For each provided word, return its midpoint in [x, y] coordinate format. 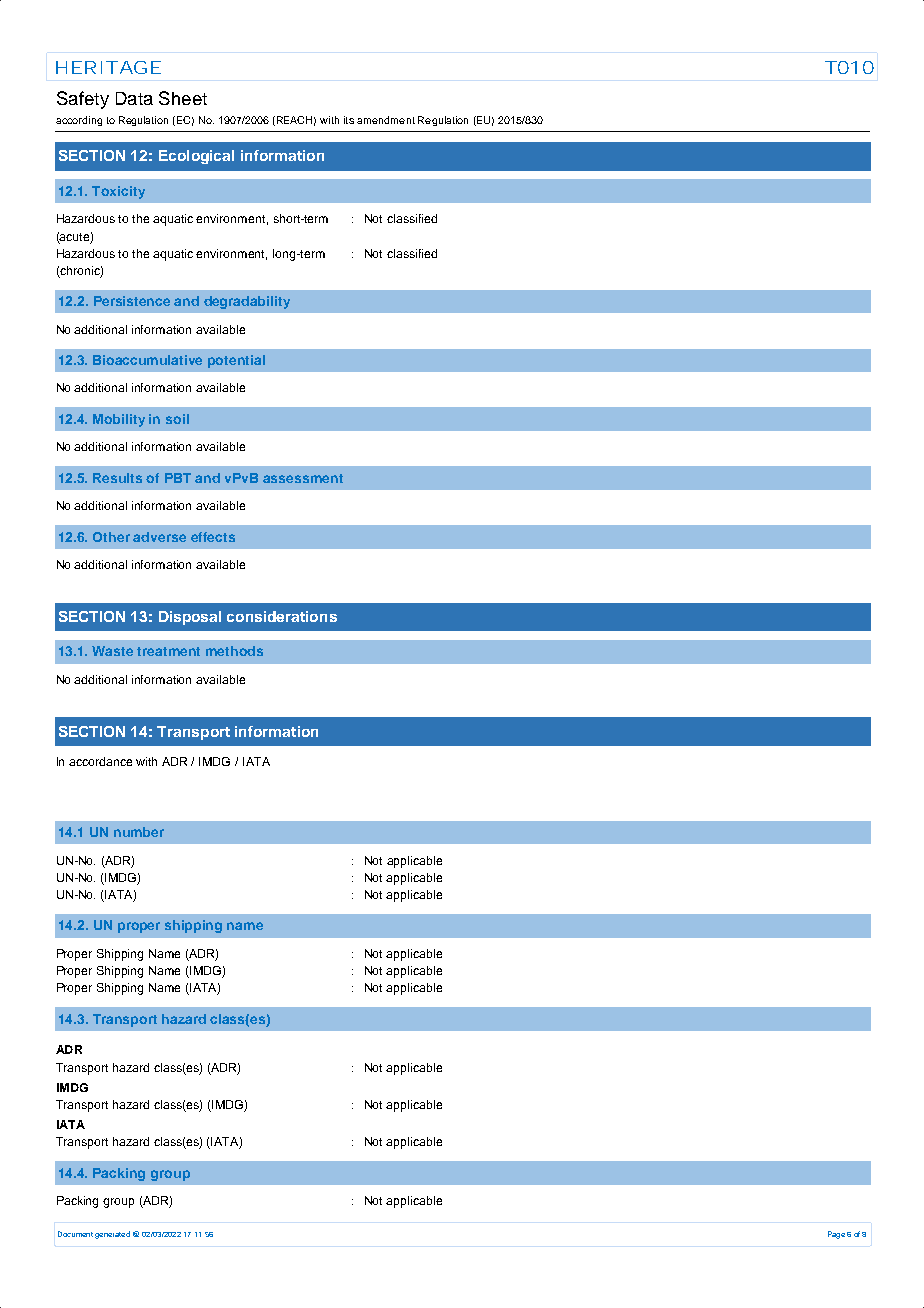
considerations [282, 616]
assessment [303, 478]
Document [75, 1234]
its [349, 120]
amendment [386, 120]
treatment [168, 651]
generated [112, 1235]
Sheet [183, 98]
